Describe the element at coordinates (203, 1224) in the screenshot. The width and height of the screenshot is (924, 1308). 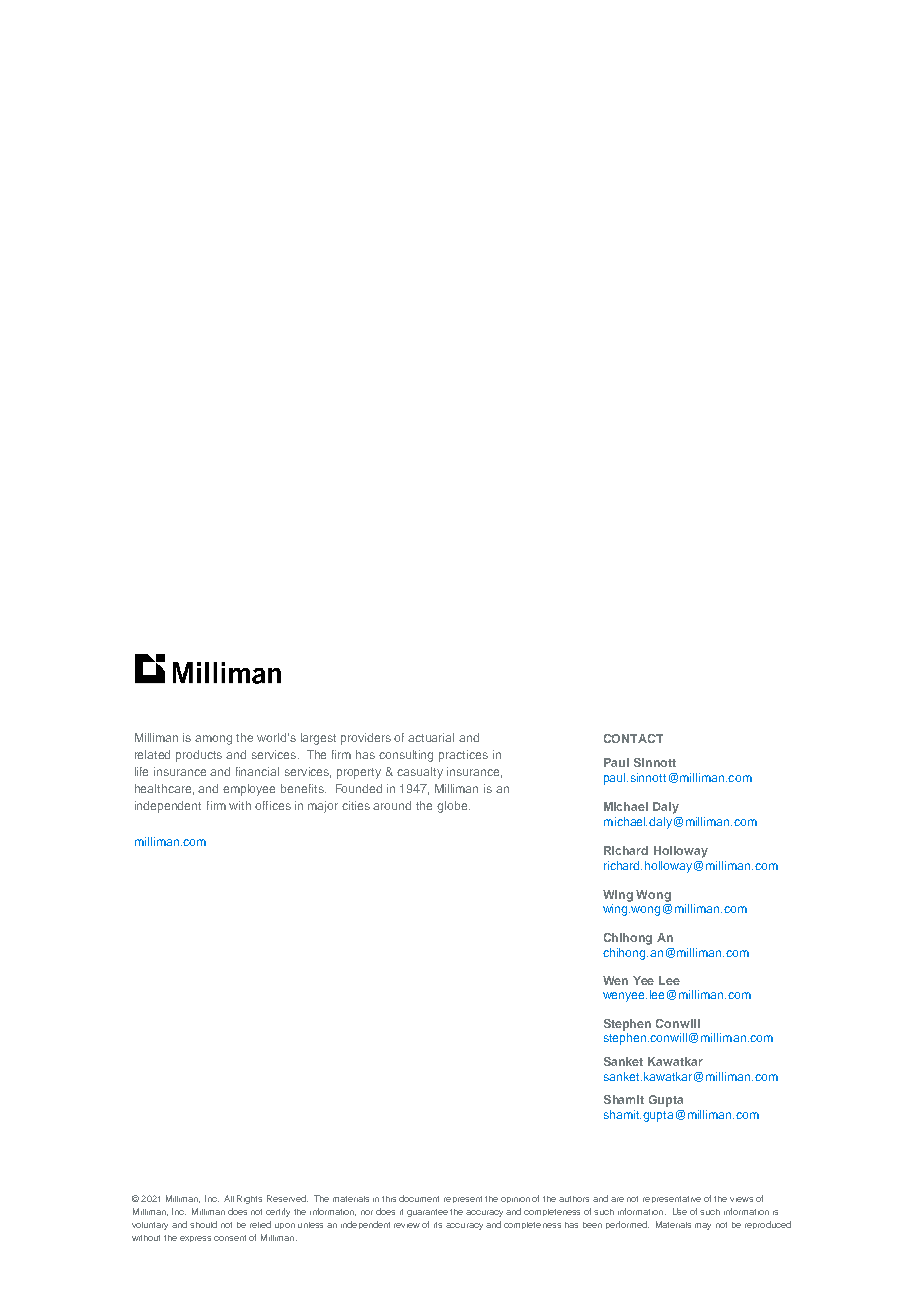
I see `should` at that location.
